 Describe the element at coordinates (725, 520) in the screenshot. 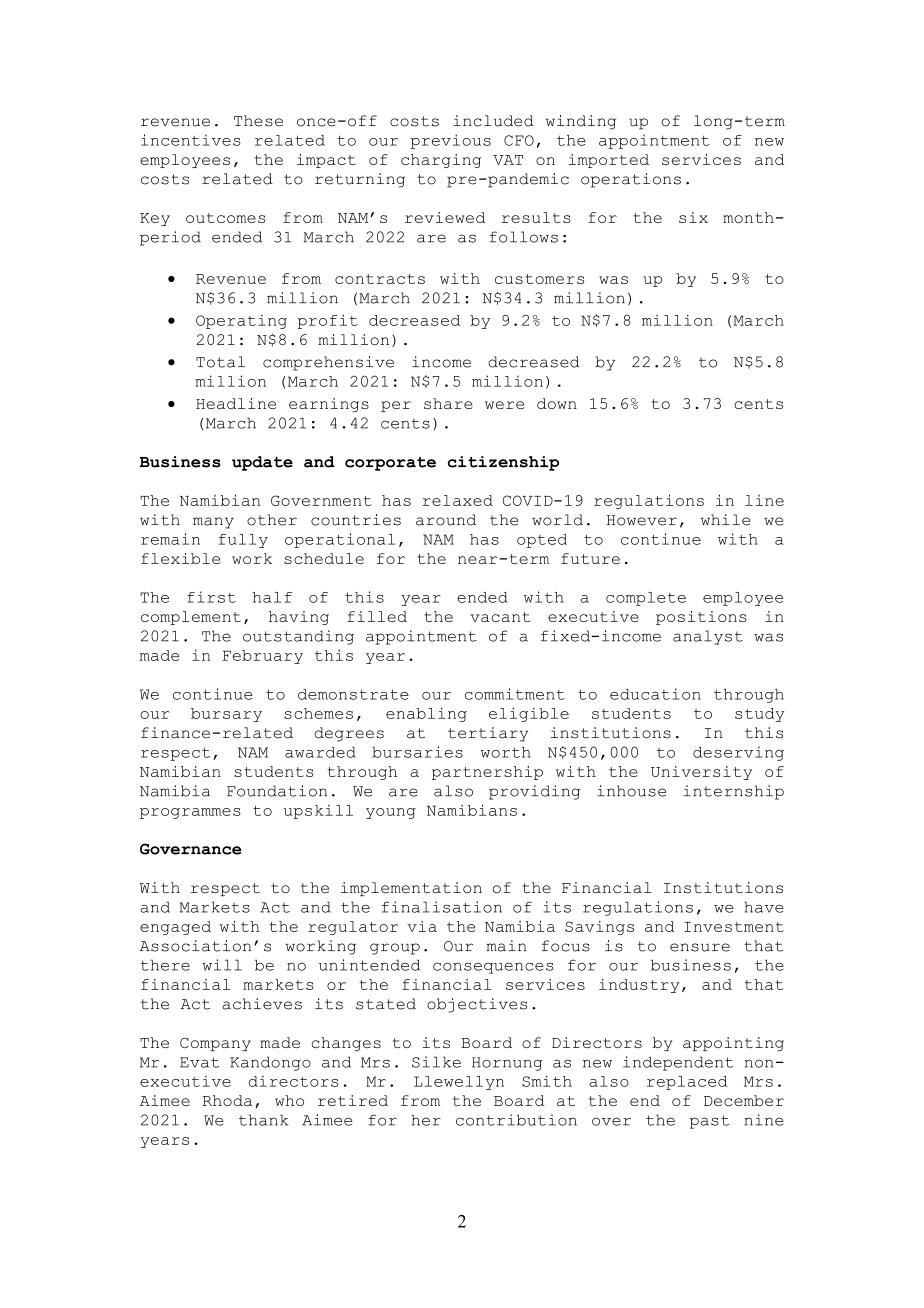

I see `while` at that location.
